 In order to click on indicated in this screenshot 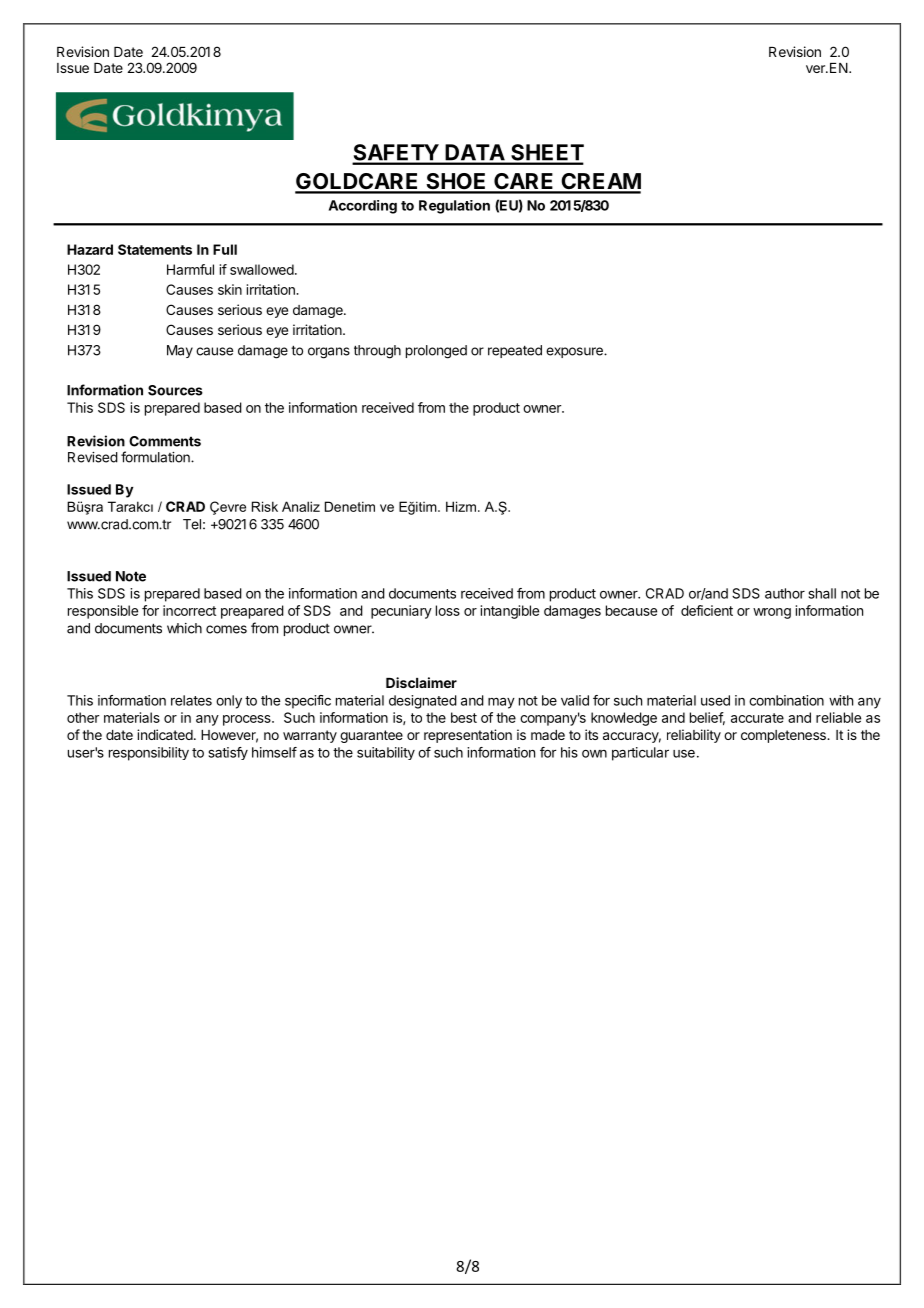, I will do `click(165, 734)`.
